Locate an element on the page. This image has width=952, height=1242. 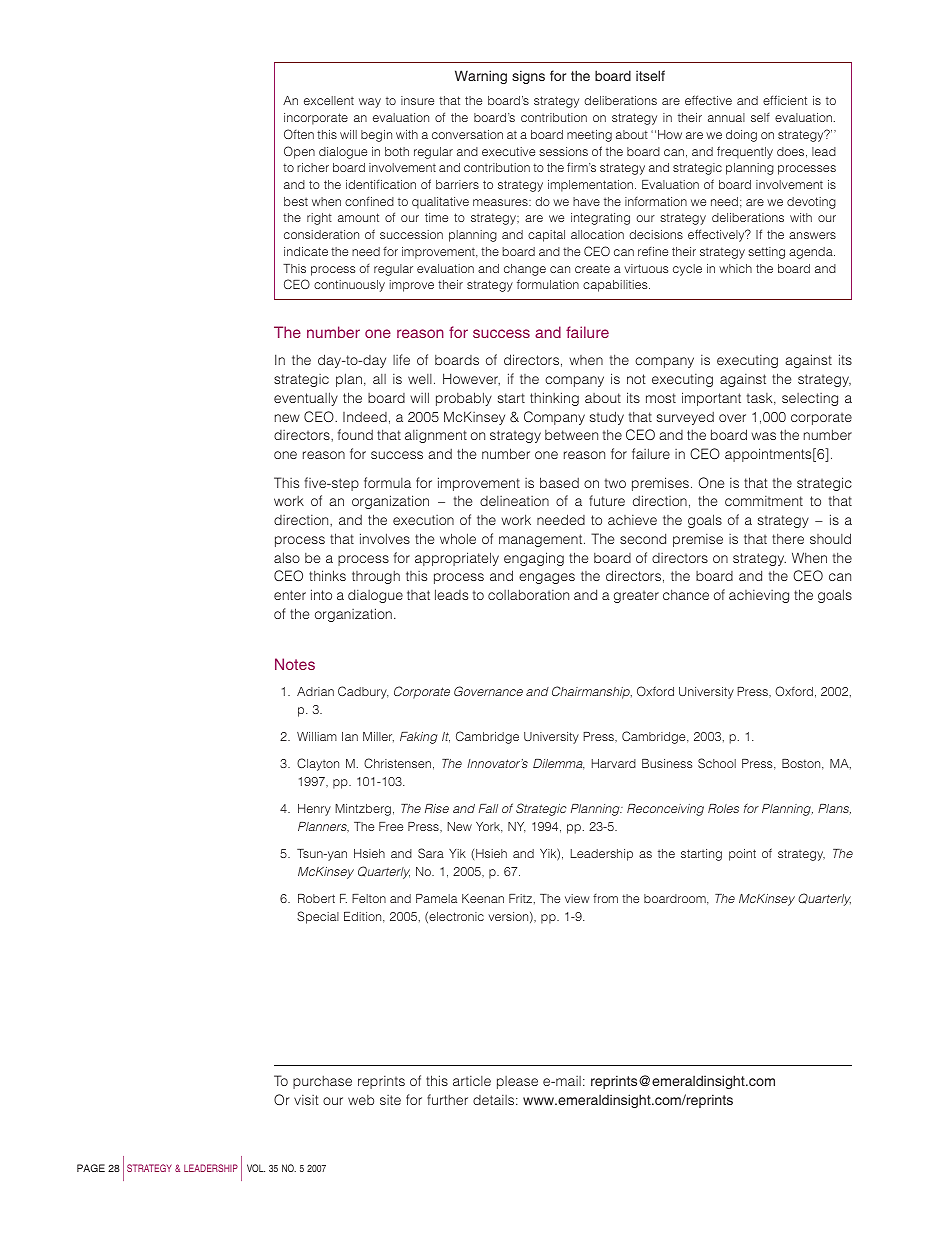
achieving is located at coordinates (759, 596).
